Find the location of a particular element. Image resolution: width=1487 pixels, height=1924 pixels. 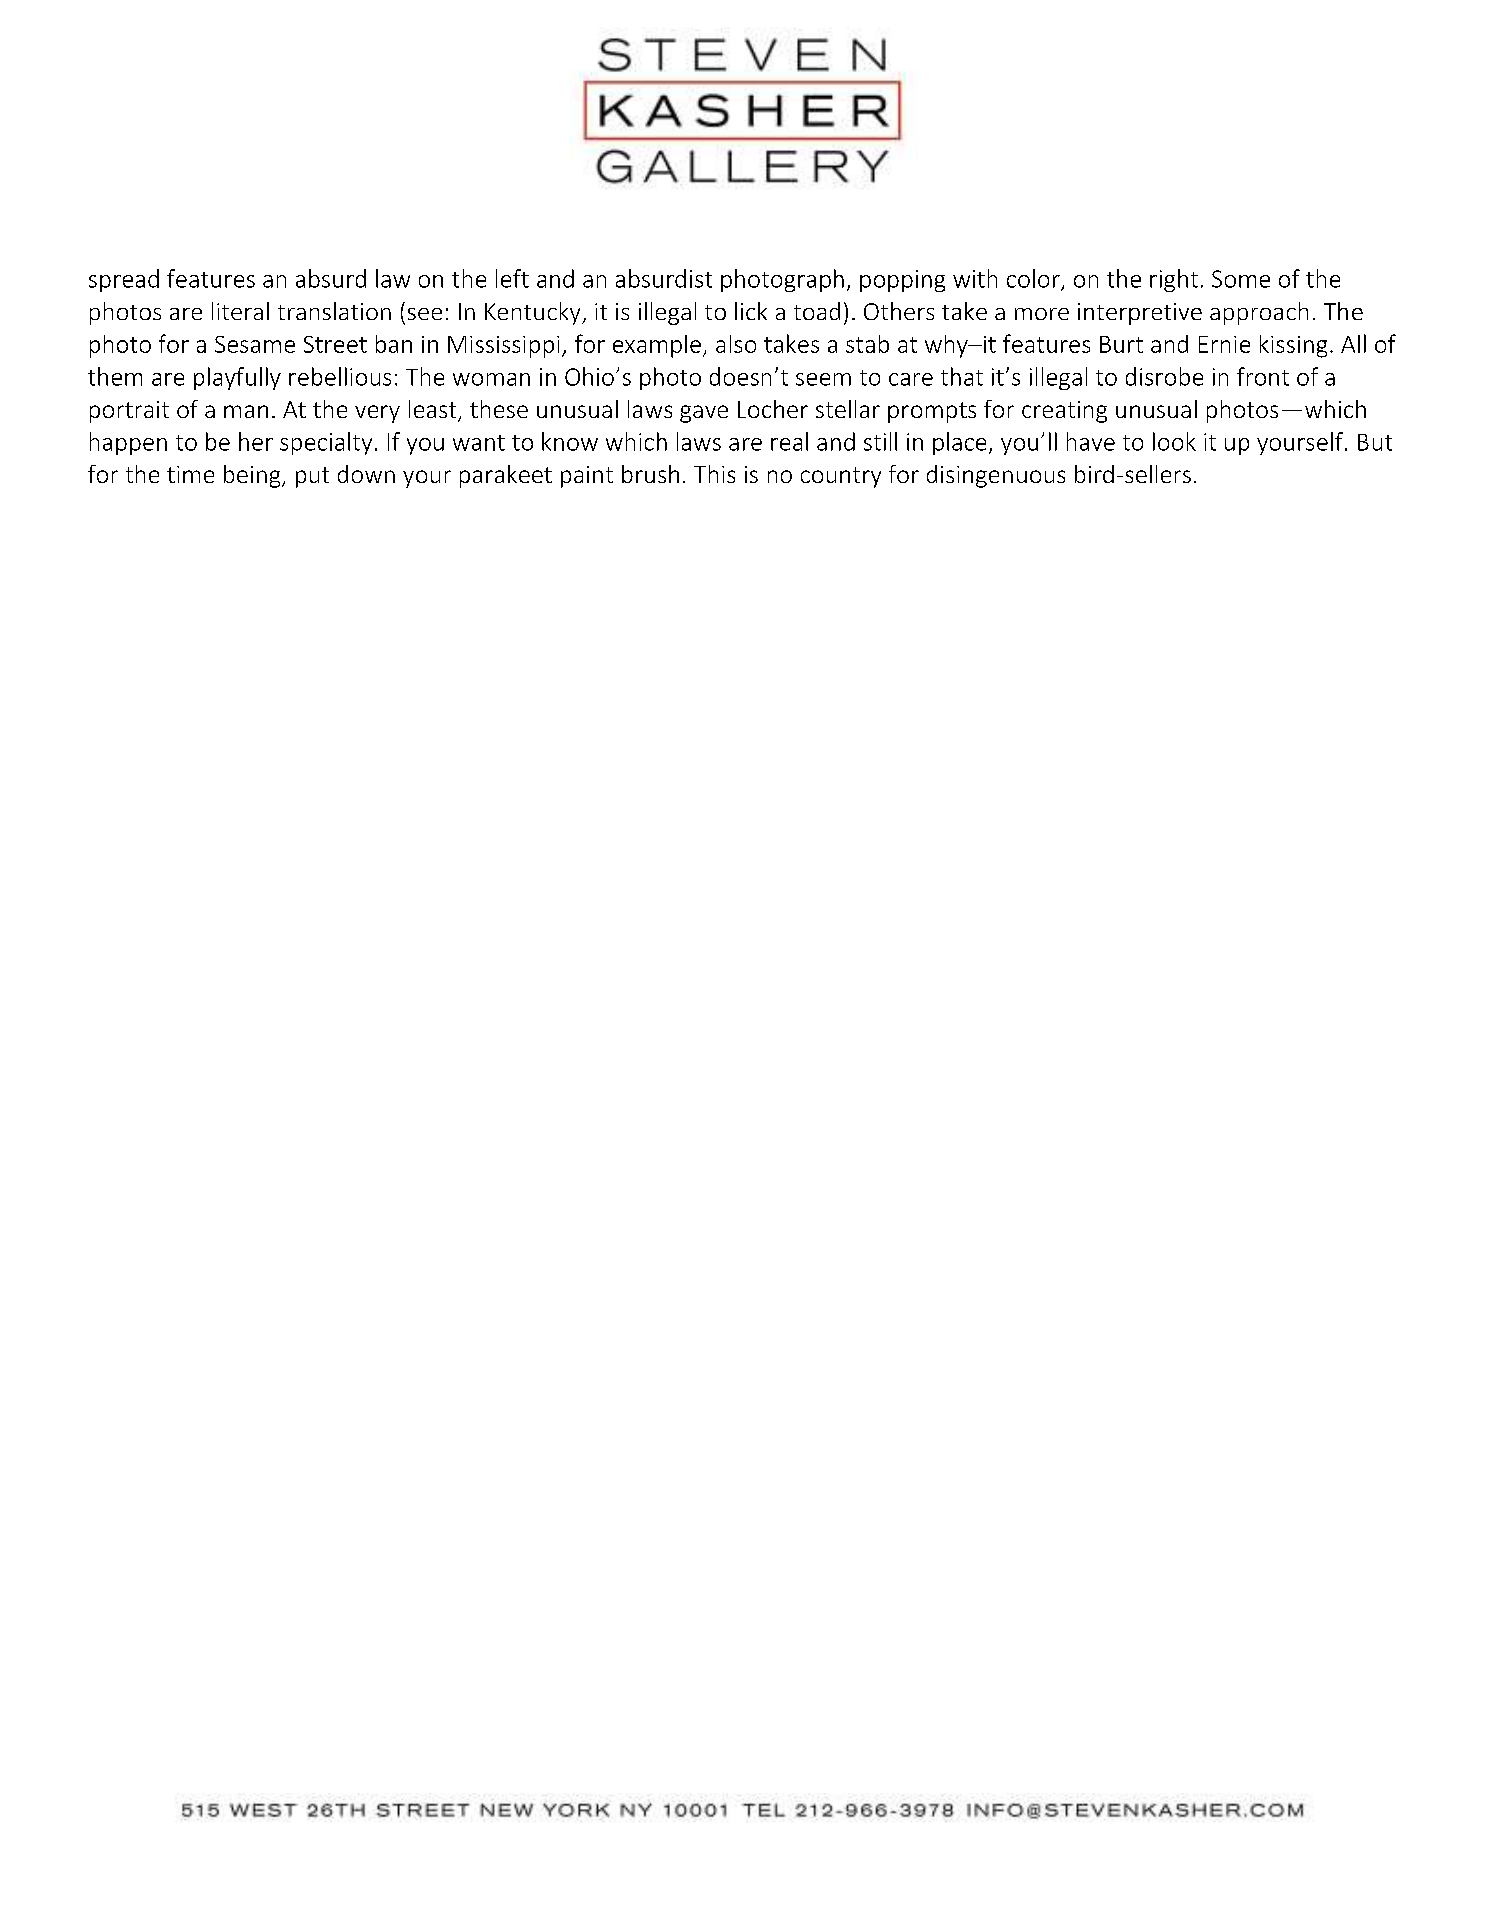

playfully is located at coordinates (237, 378).
